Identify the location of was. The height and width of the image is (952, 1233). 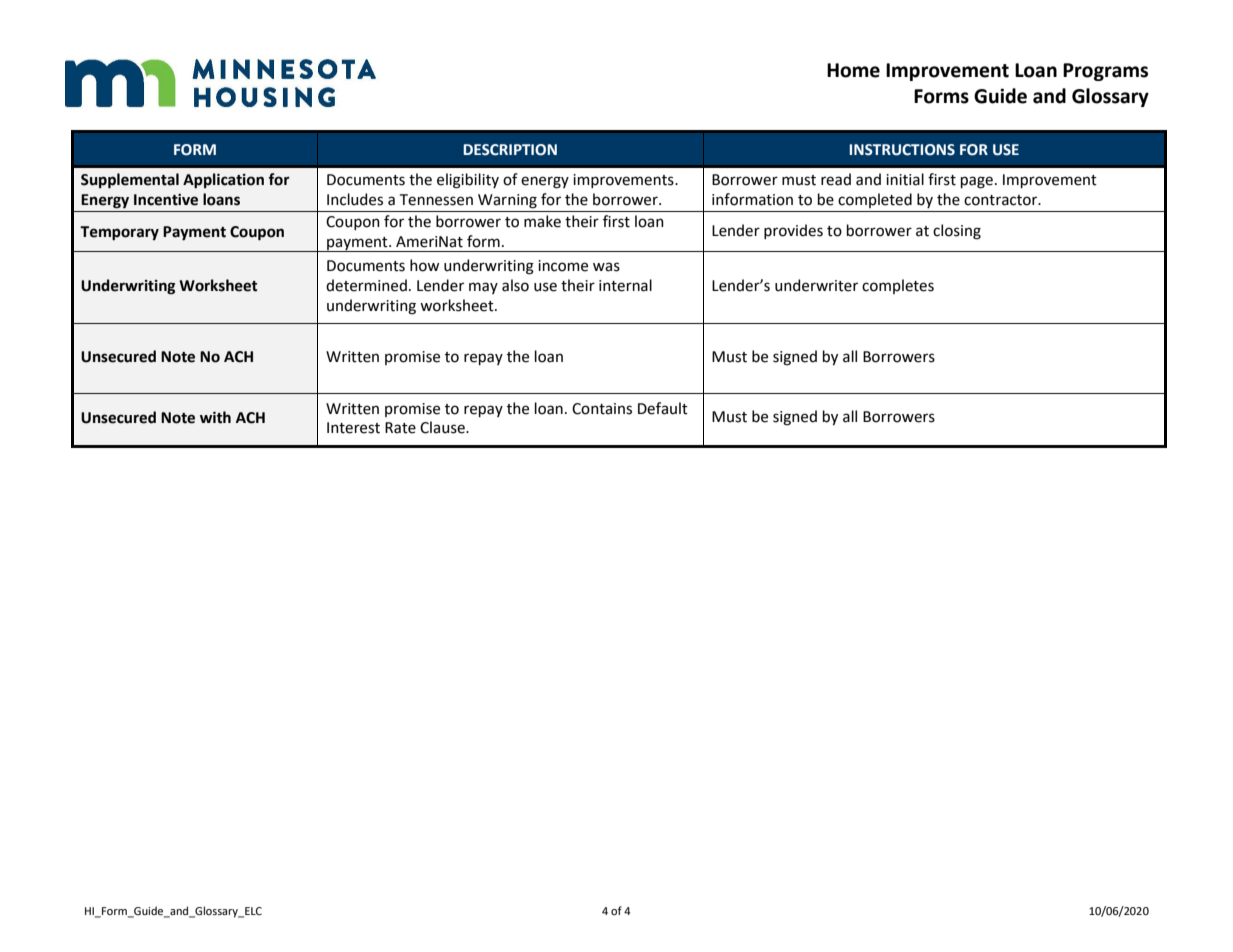
(606, 267).
